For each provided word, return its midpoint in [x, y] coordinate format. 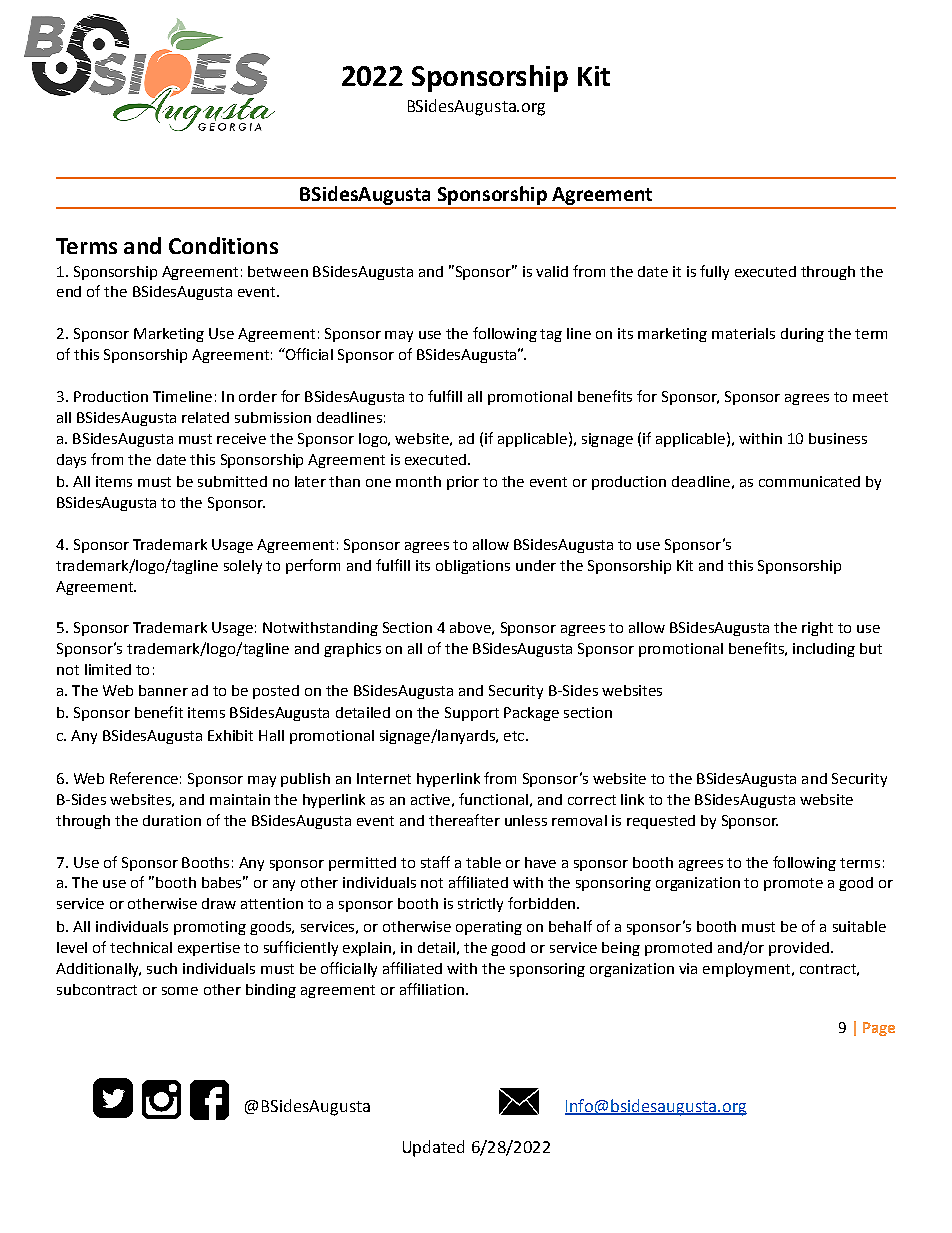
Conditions [223, 245]
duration [172, 820]
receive [241, 438]
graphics [352, 650]
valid [552, 271]
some [180, 991]
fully [714, 272]
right [817, 629]
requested [661, 822]
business [838, 438]
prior [463, 483]
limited [108, 669]
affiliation [432, 989]
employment [748, 970]
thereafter [464, 820]
